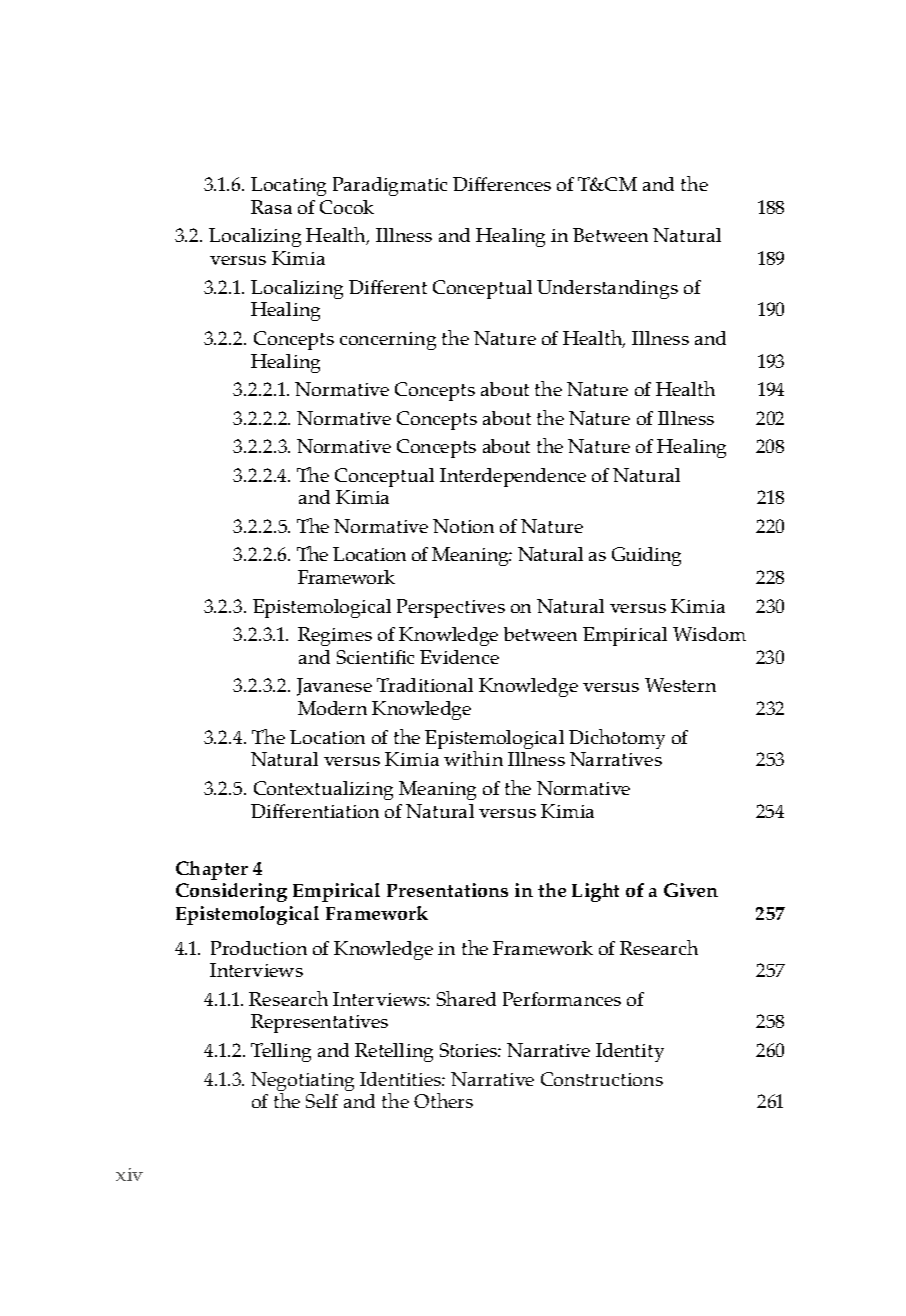 This screenshot has height=1316, width=906. Describe the element at coordinates (271, 207) in the screenshot. I see `Rasa` at that location.
